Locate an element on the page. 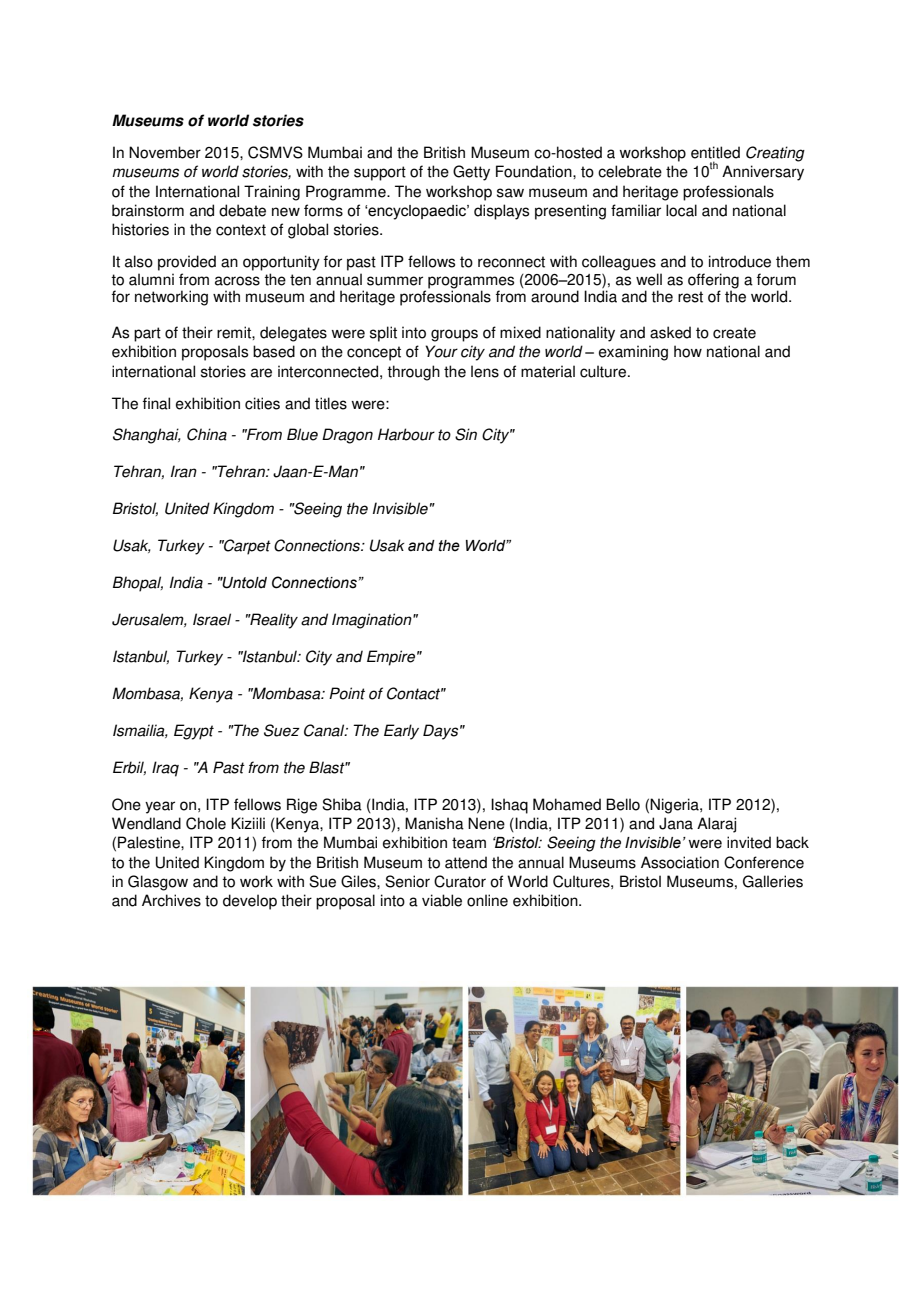 Image resolution: width=924 pixels, height=1308 pixels. November is located at coordinates (165, 152).
